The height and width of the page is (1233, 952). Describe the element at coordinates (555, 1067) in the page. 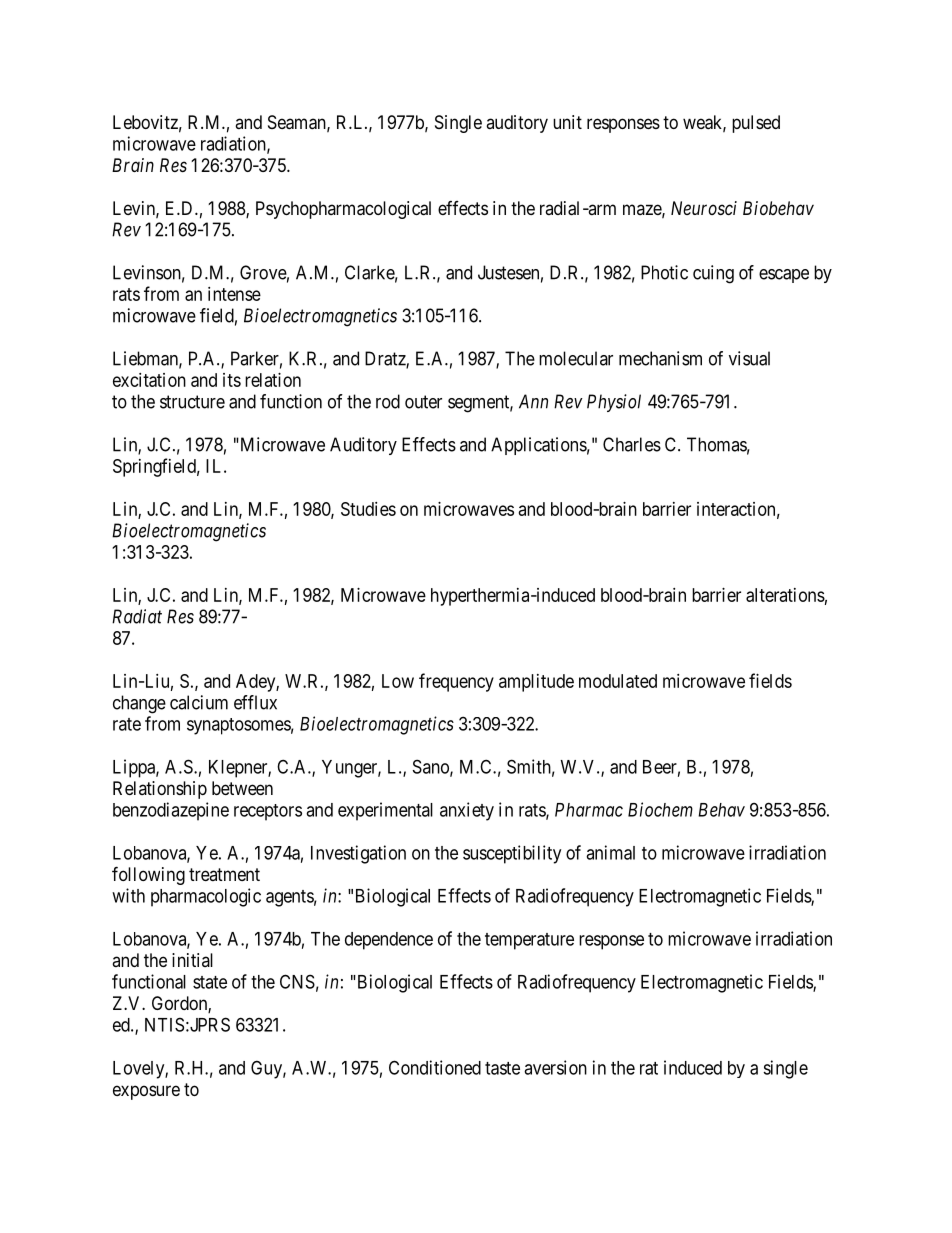

I see `aversion` at that location.
